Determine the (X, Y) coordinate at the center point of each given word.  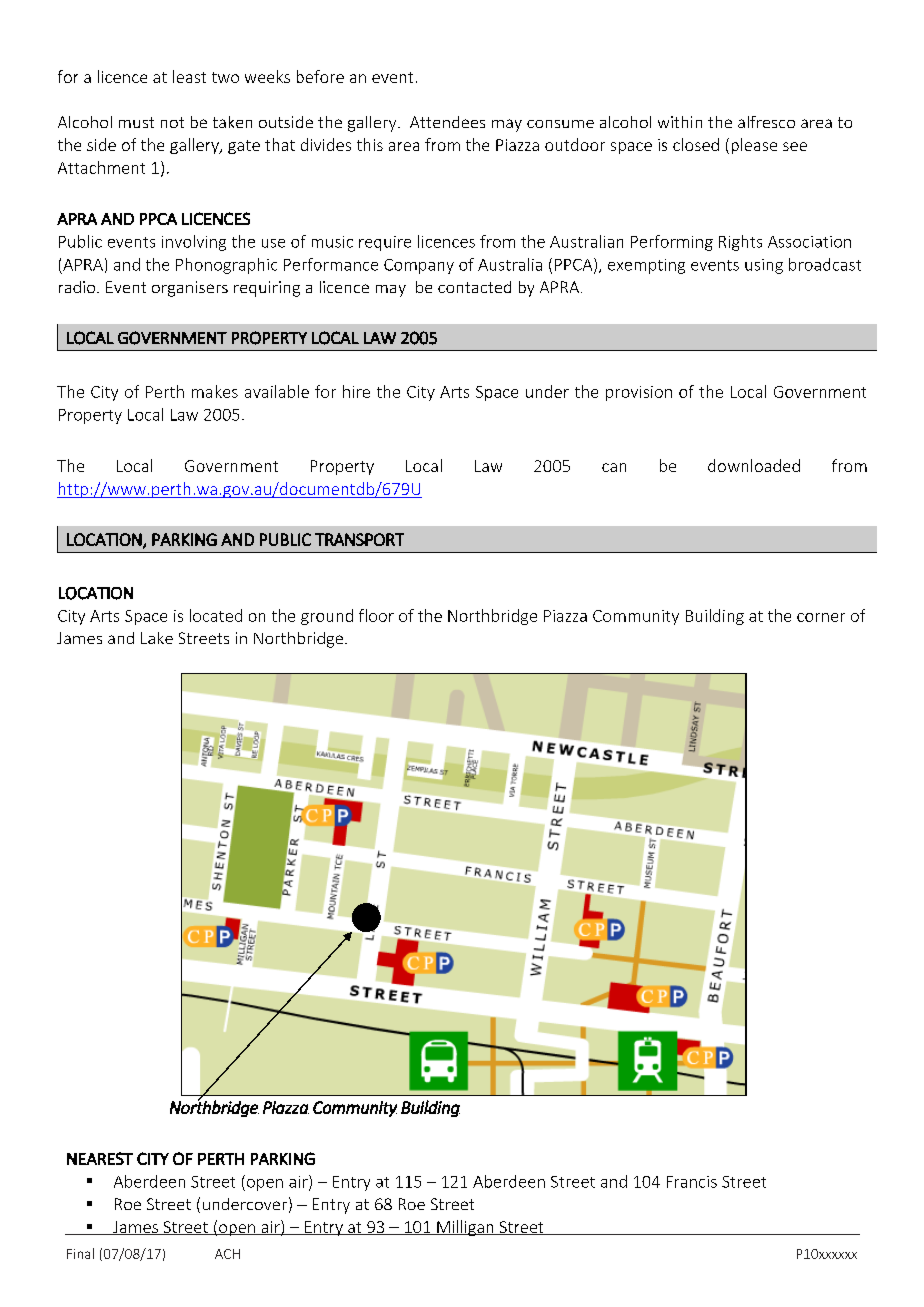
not (172, 122)
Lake (157, 638)
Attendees (447, 122)
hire (356, 391)
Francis (692, 1182)
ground (327, 617)
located (216, 615)
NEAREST (100, 1158)
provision (639, 393)
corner (821, 617)
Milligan (465, 1228)
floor (376, 615)
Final (80, 1253)
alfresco (766, 122)
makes (215, 391)
